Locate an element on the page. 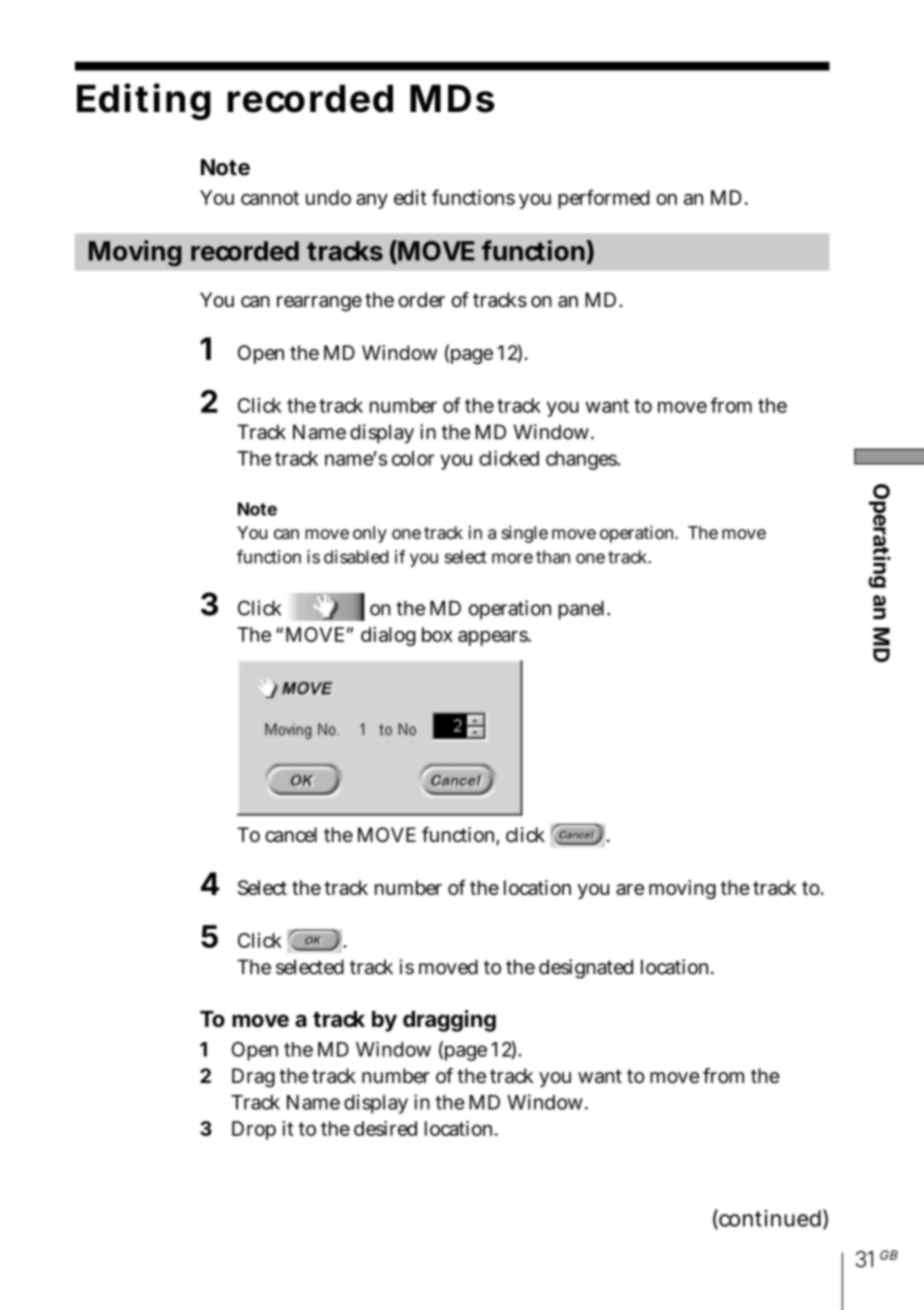 This document has height=1310, width=924. desired is located at coordinates (385, 1128).
